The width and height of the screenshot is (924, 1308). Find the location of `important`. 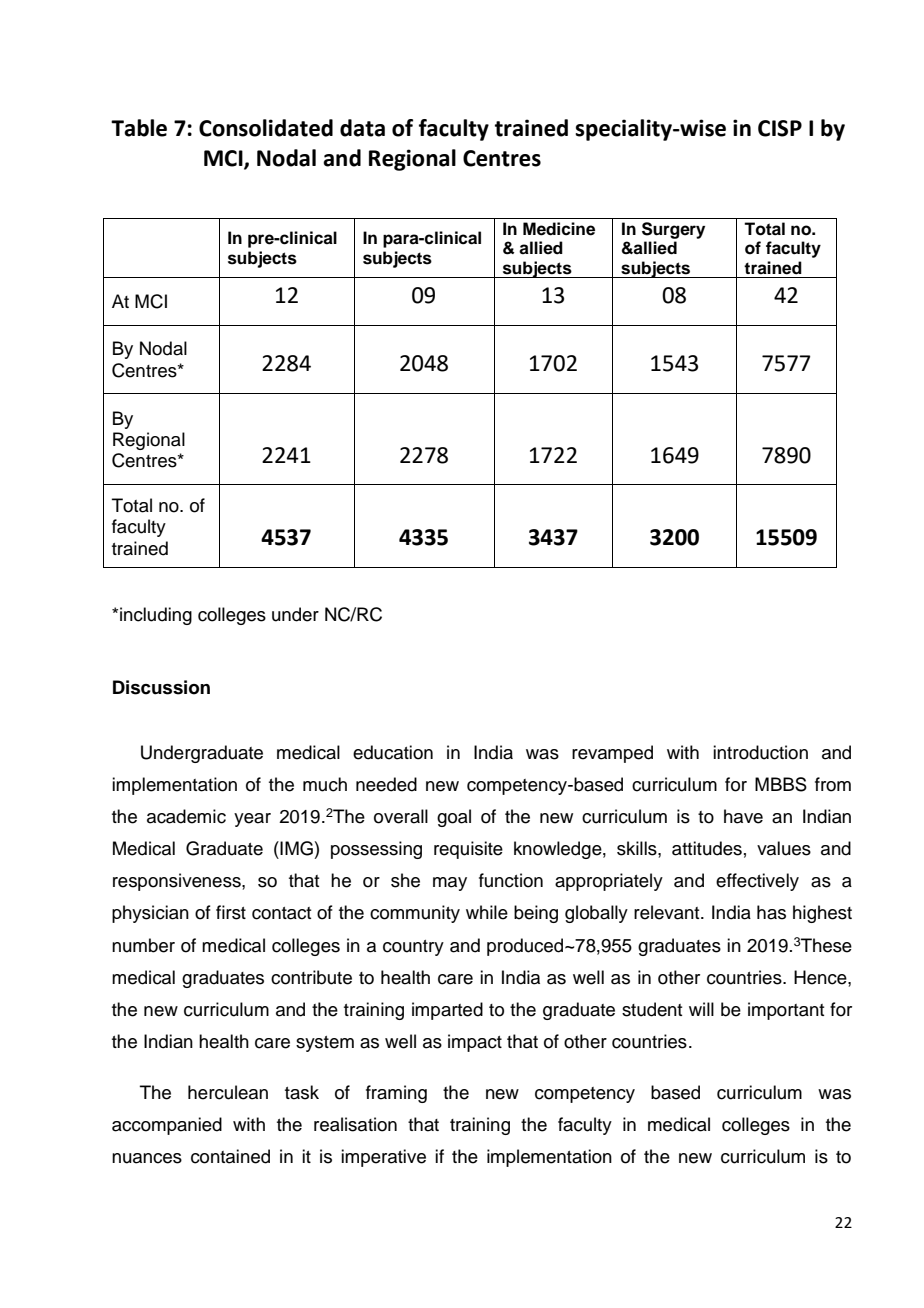

important is located at coordinates (786, 1011).
